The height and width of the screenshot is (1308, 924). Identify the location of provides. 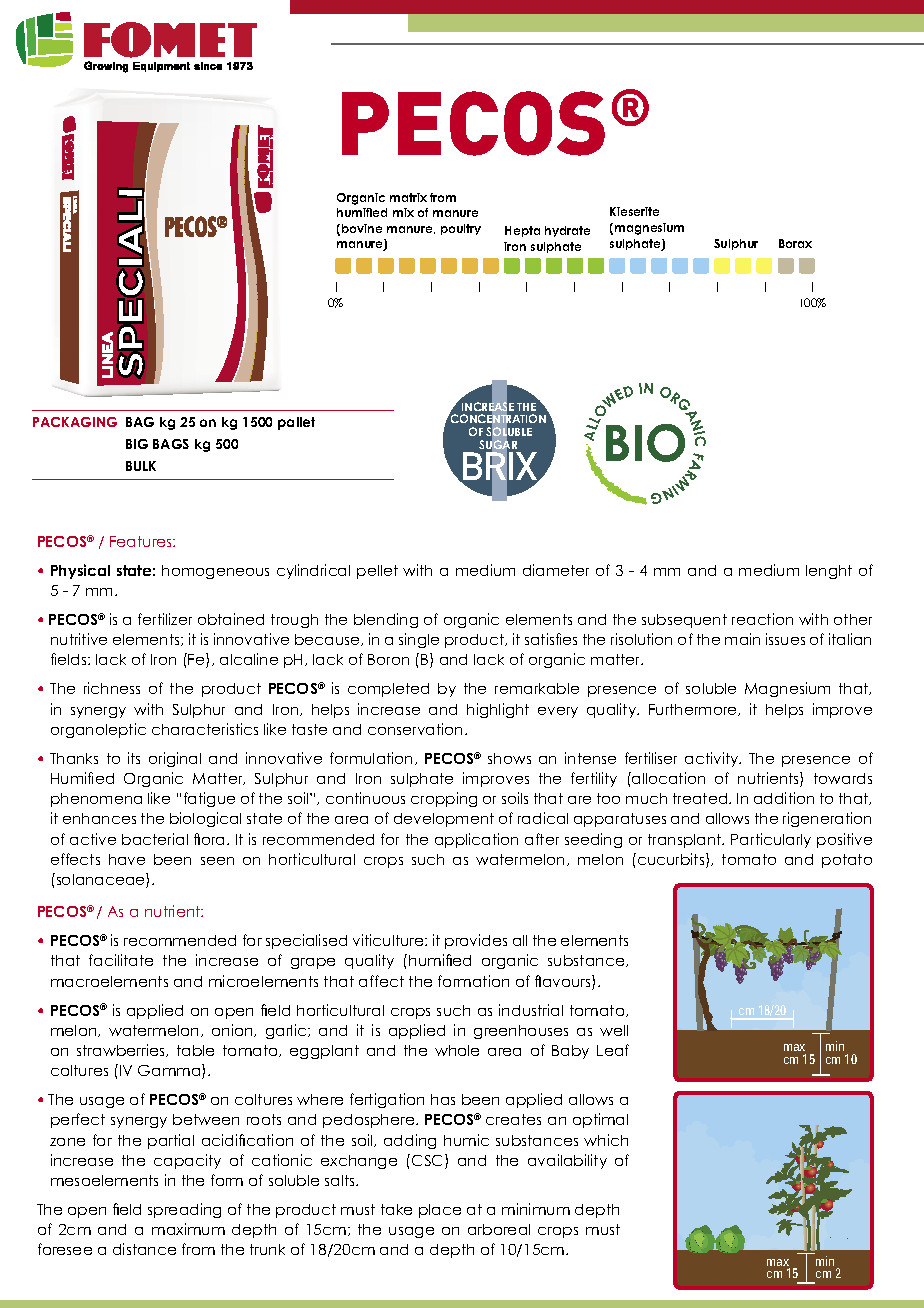
(476, 941).
